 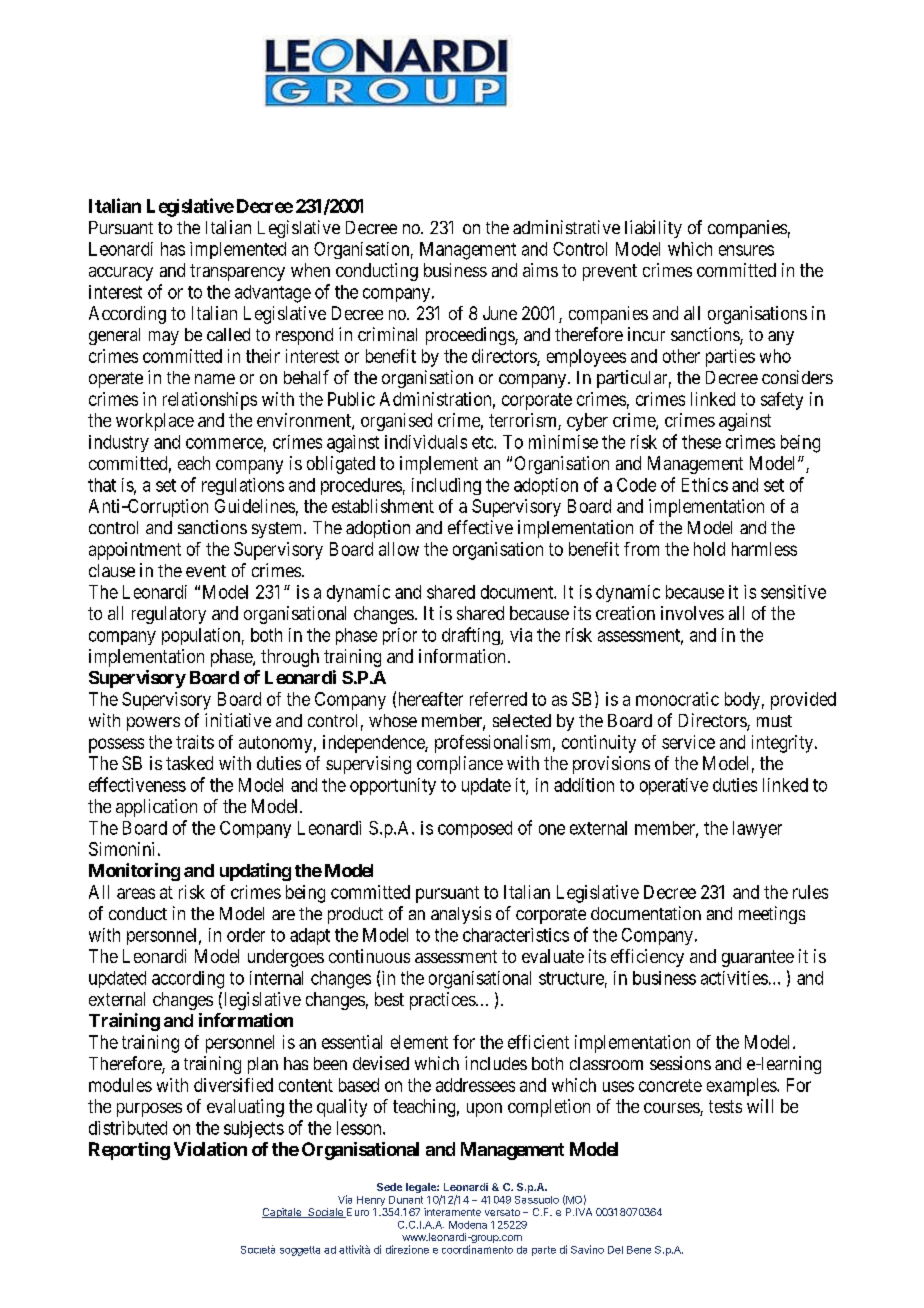 I want to click on ensures, so click(x=746, y=250).
